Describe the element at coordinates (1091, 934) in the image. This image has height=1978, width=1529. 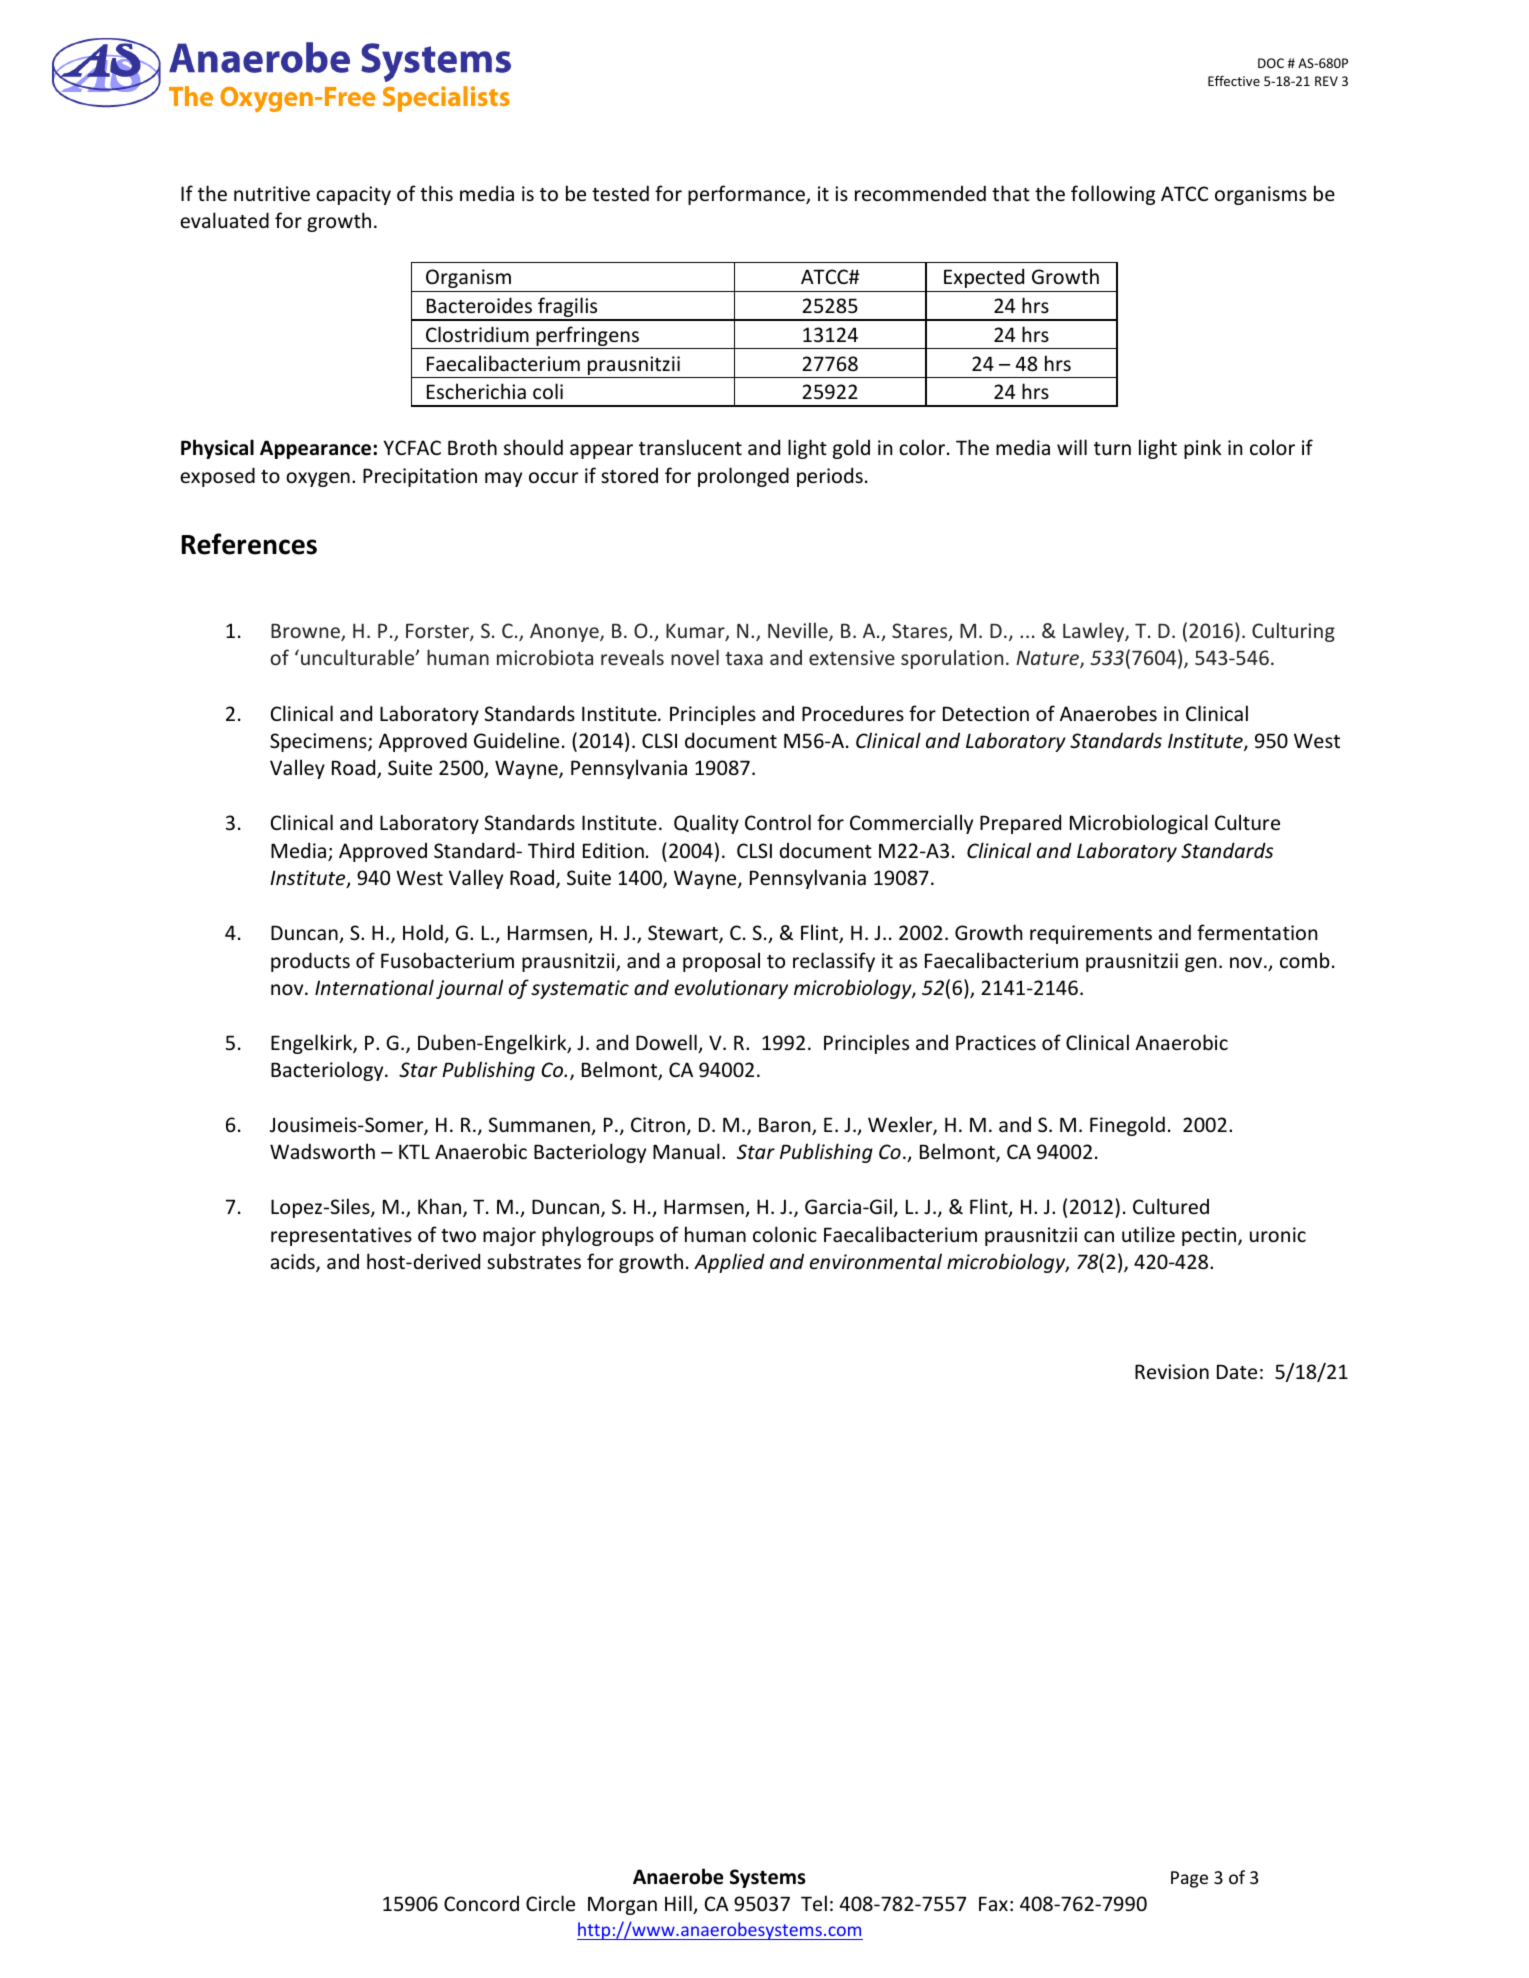
I see `requirements` at that location.
